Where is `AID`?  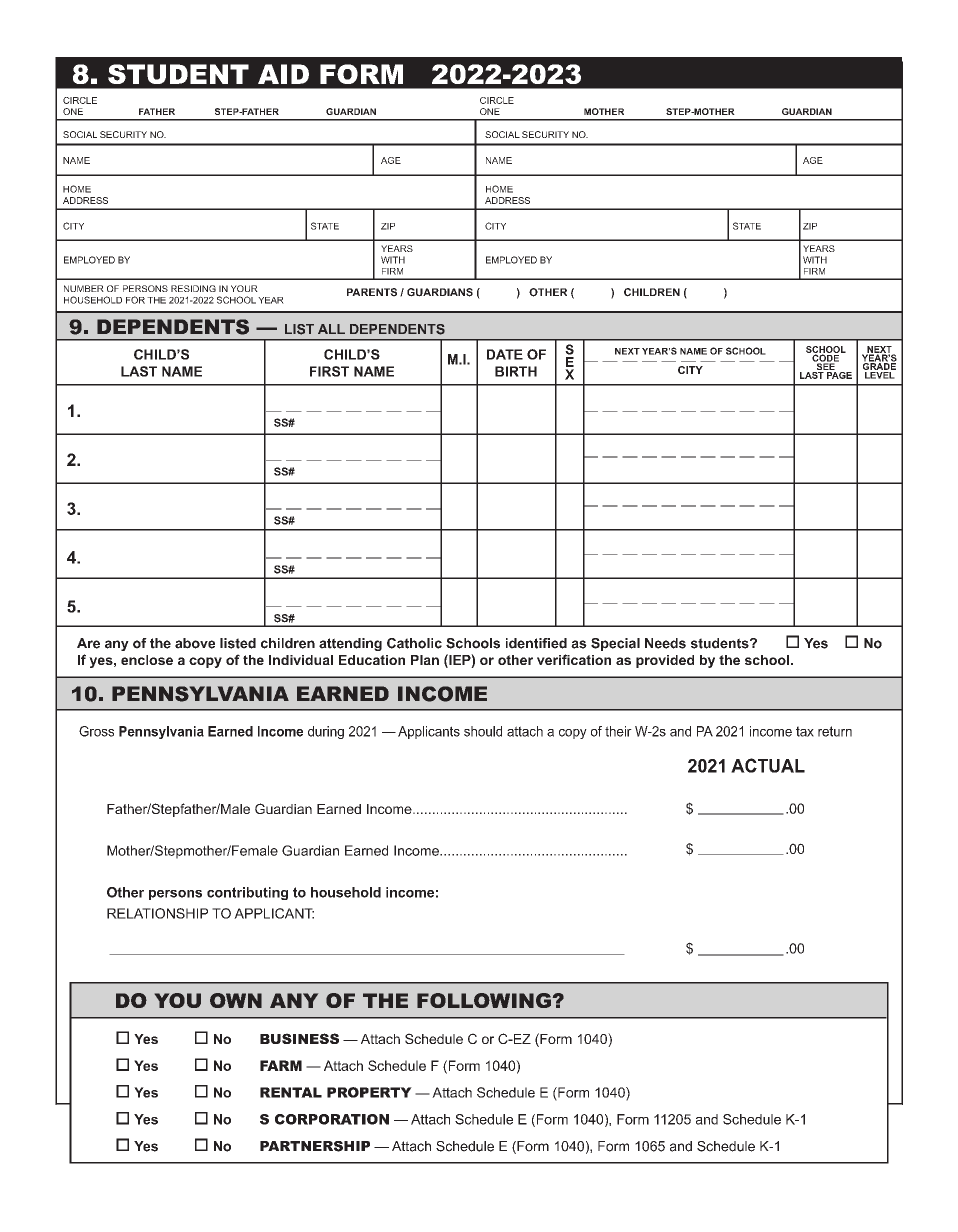 AID is located at coordinates (283, 74).
